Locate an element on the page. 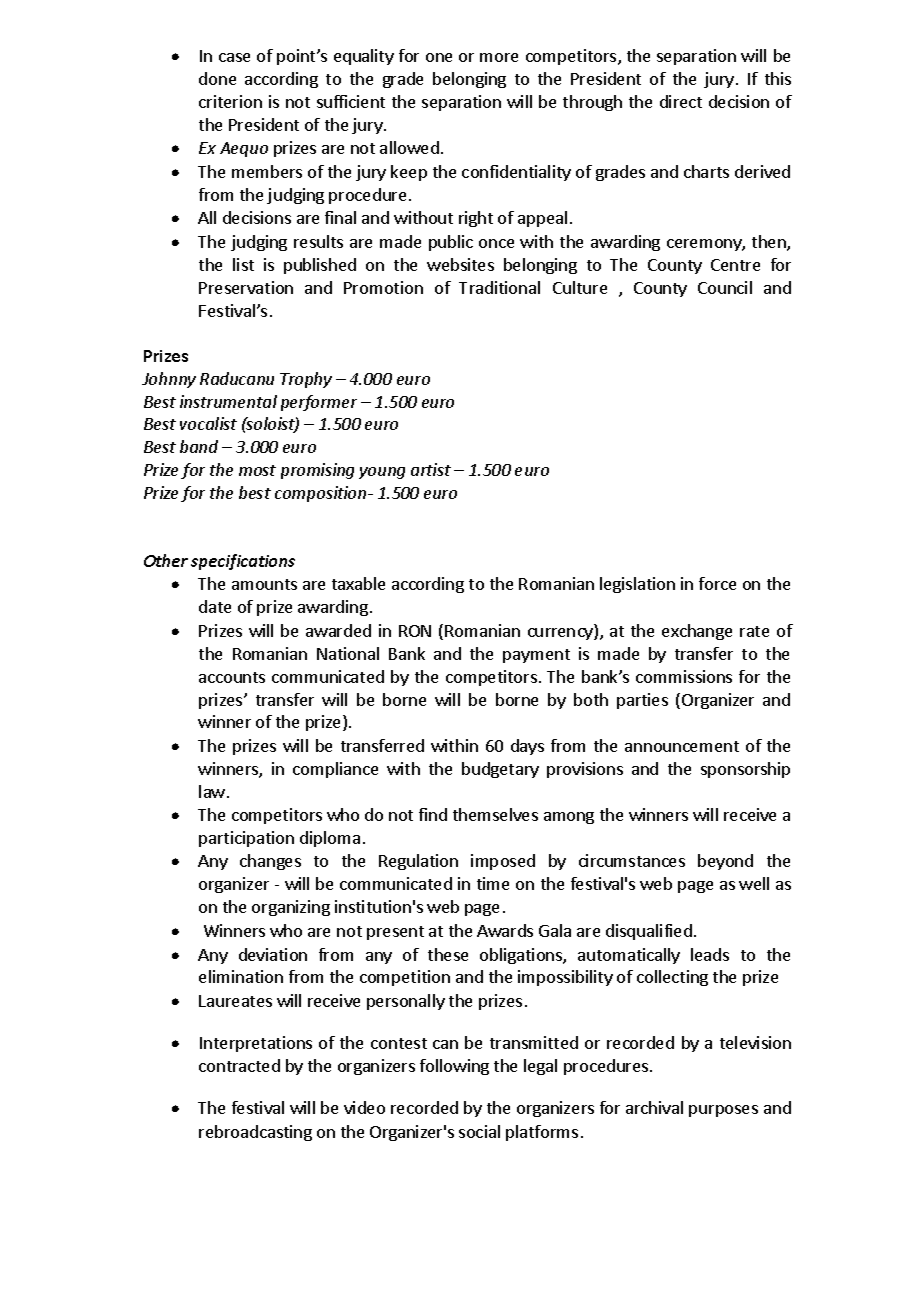  Council is located at coordinates (725, 287).
